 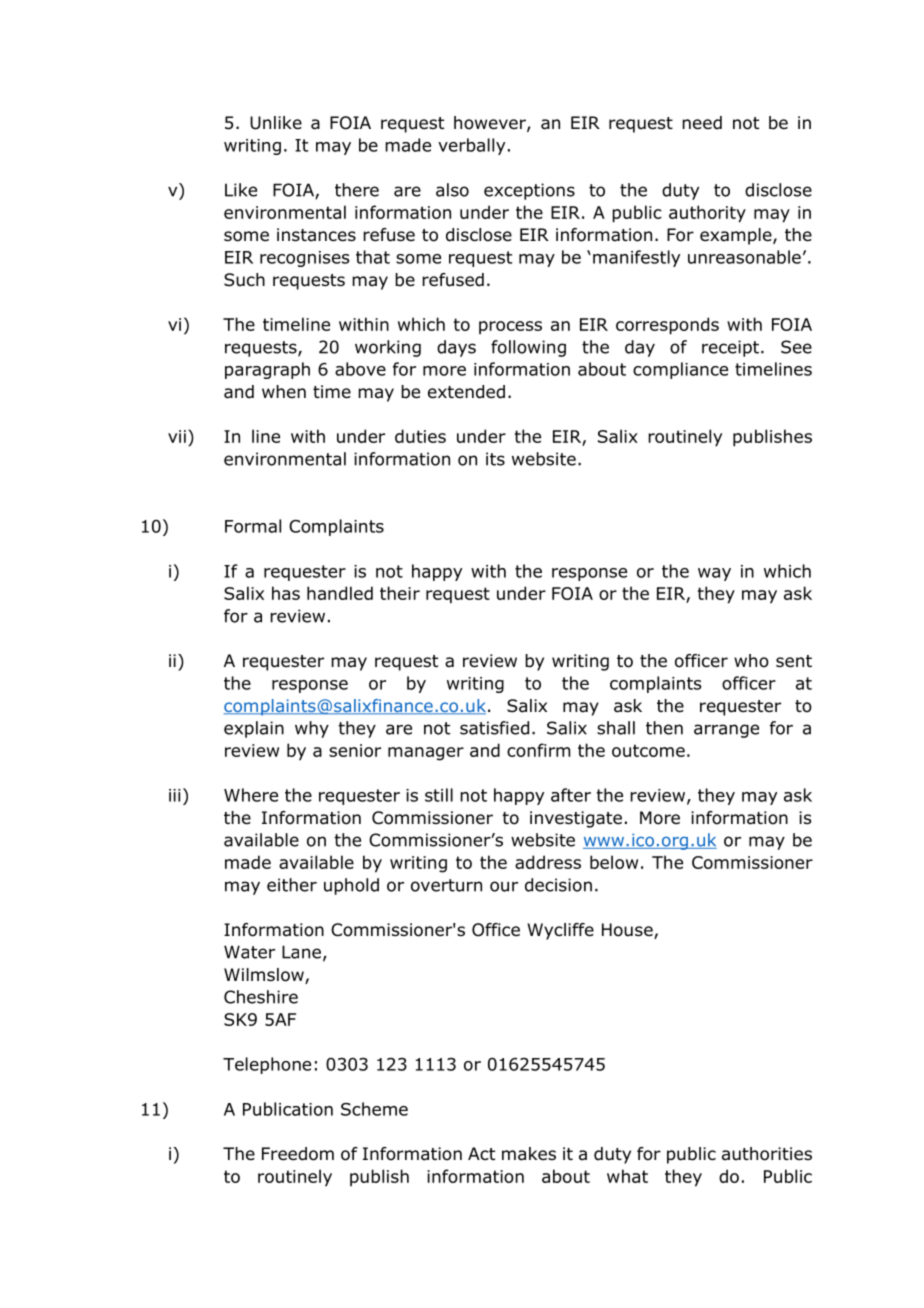 I want to click on Formal, so click(x=253, y=526).
